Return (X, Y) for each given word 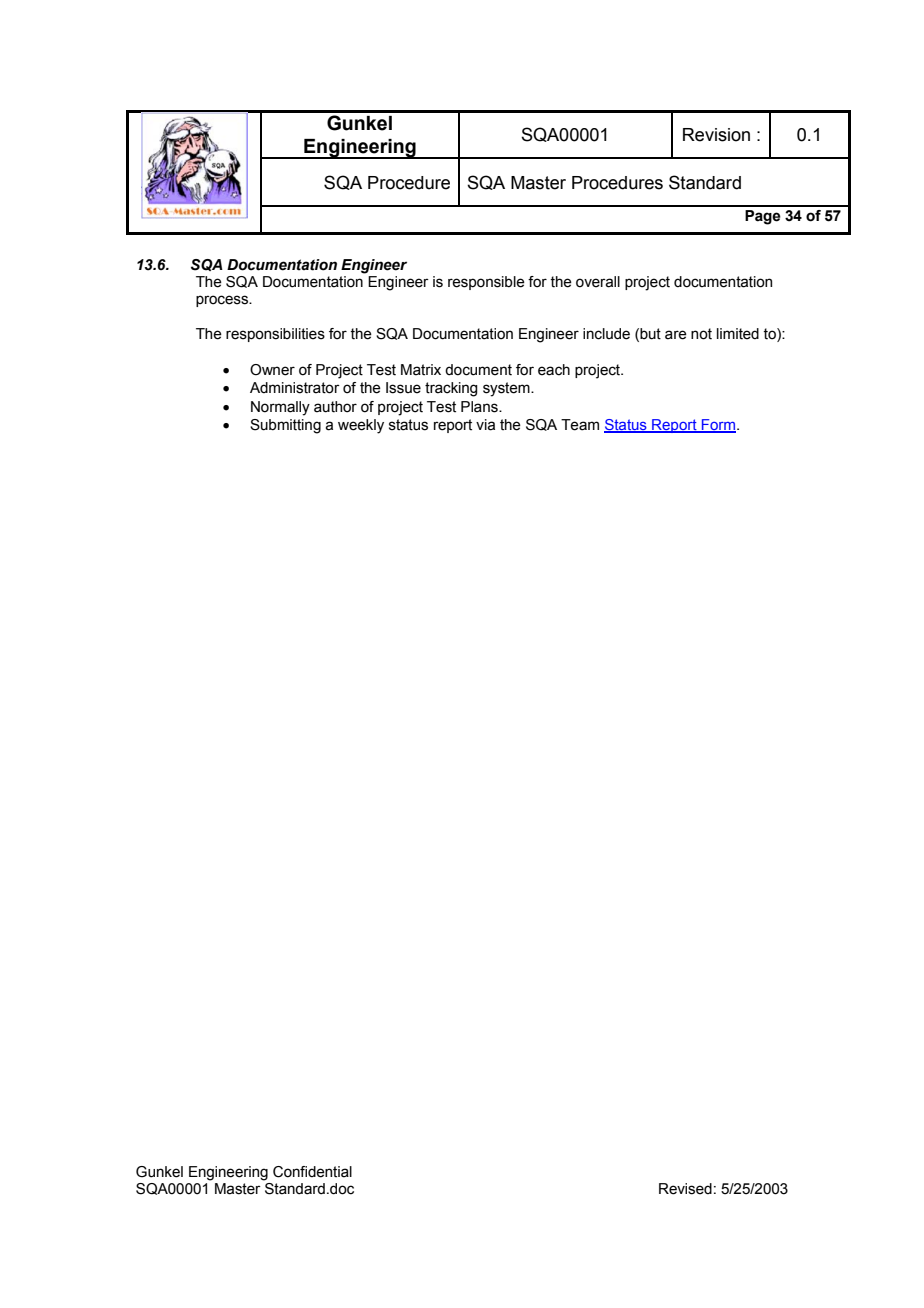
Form (719, 426)
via (485, 425)
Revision (716, 135)
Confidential (312, 1172)
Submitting (285, 426)
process (223, 301)
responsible (486, 283)
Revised (685, 1189)
